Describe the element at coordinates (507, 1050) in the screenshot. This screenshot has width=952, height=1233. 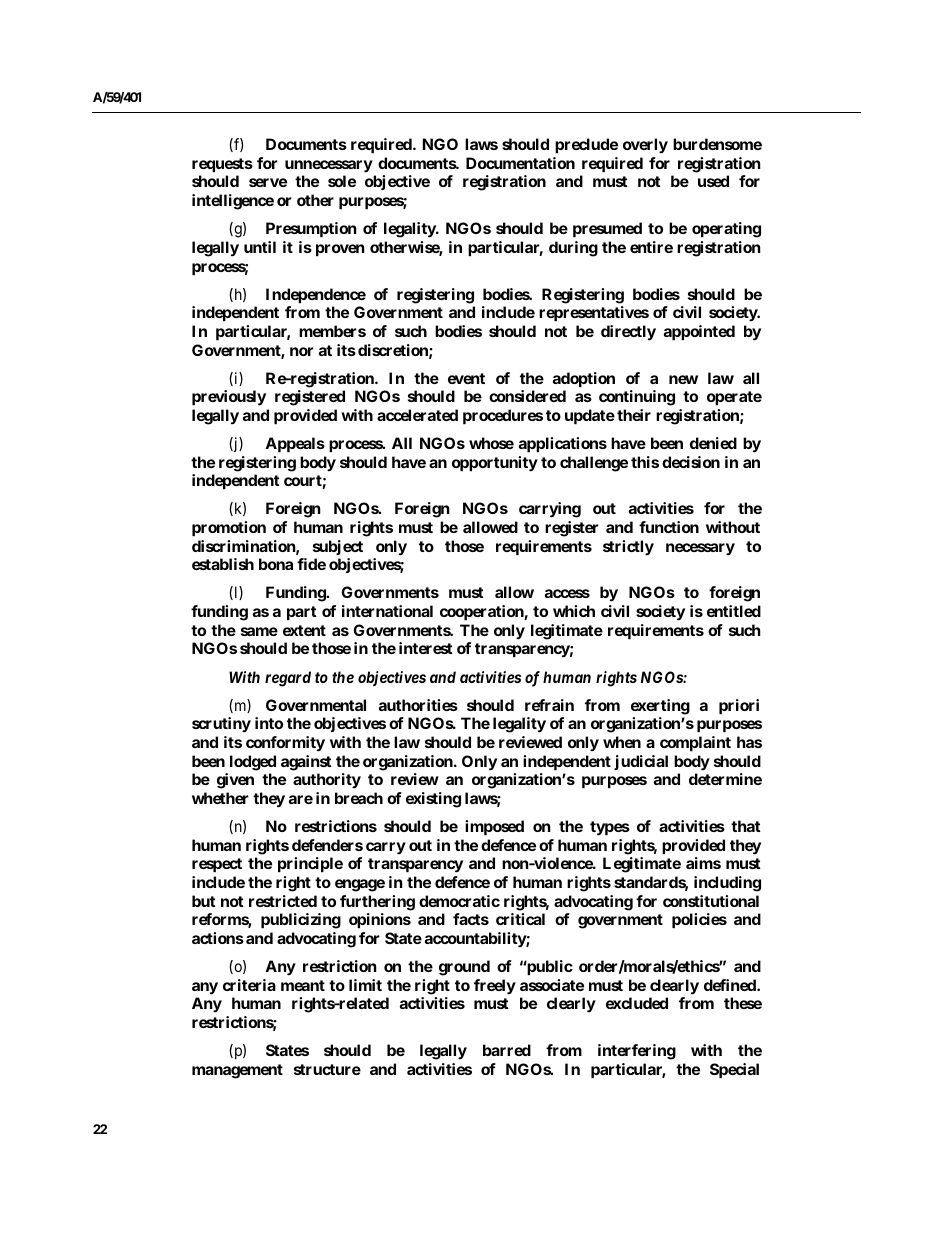
I see `barred` at that location.
